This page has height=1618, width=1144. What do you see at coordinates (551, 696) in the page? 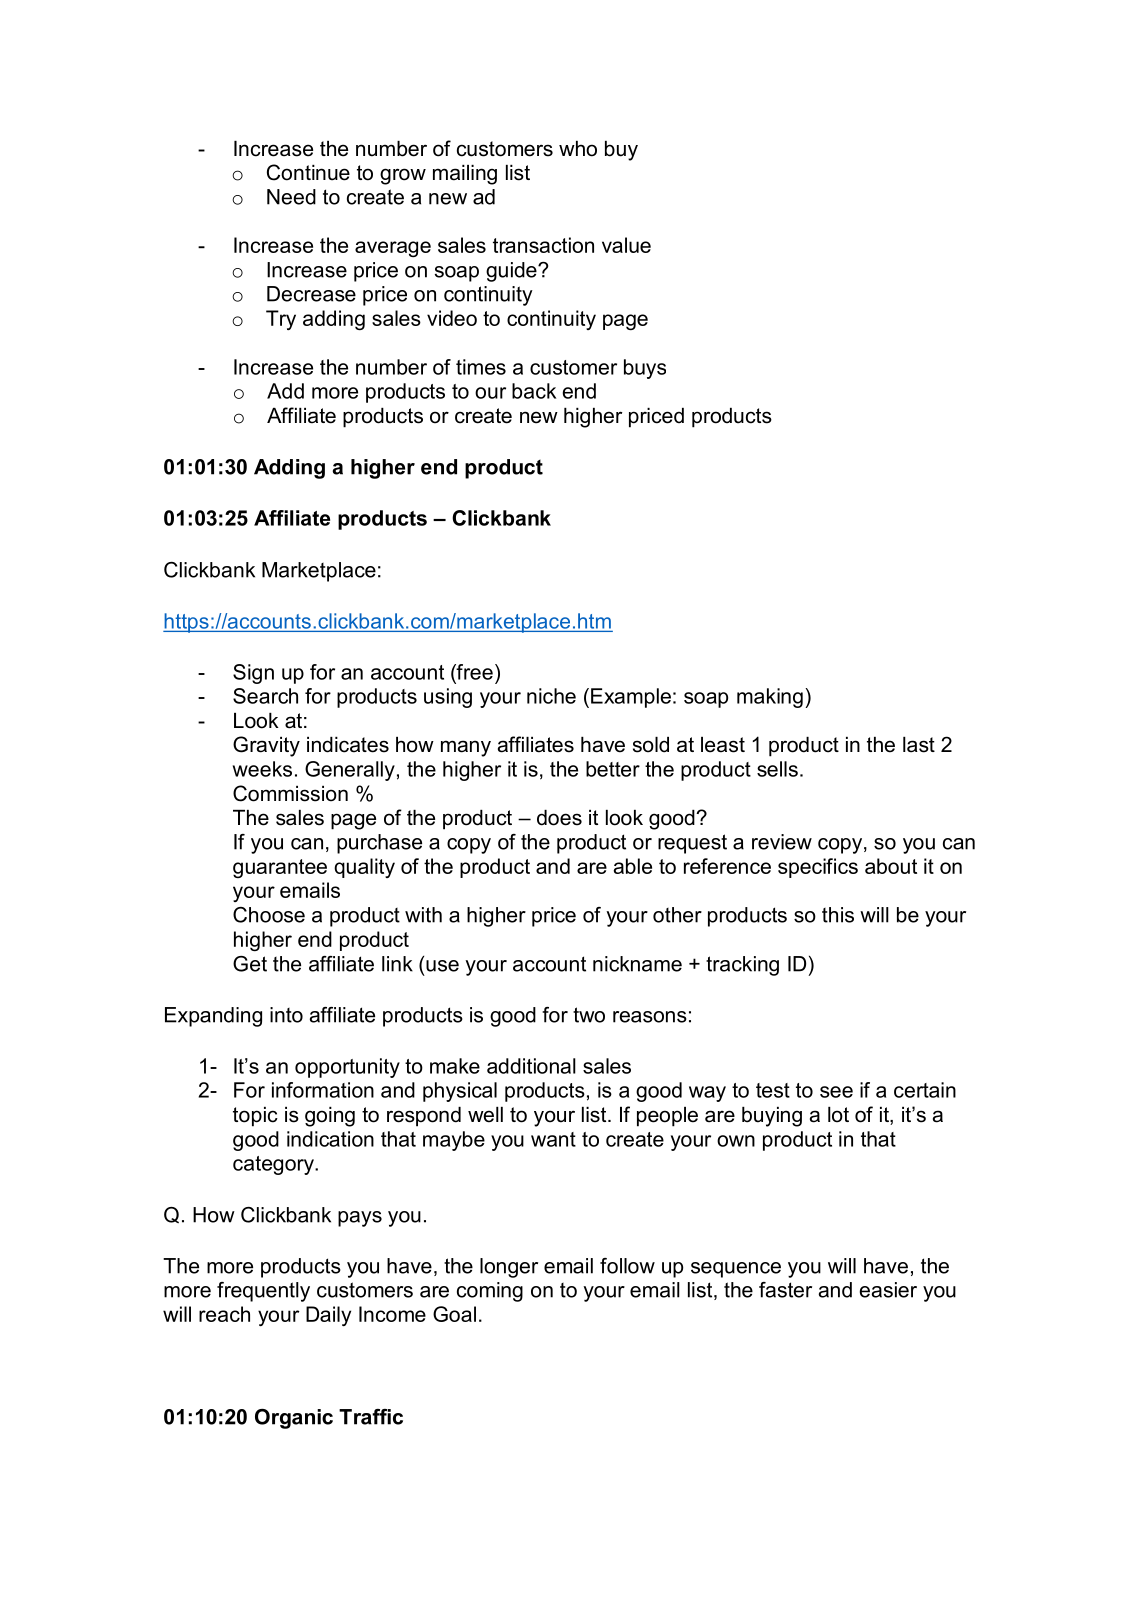
I see `niche` at bounding box center [551, 696].
